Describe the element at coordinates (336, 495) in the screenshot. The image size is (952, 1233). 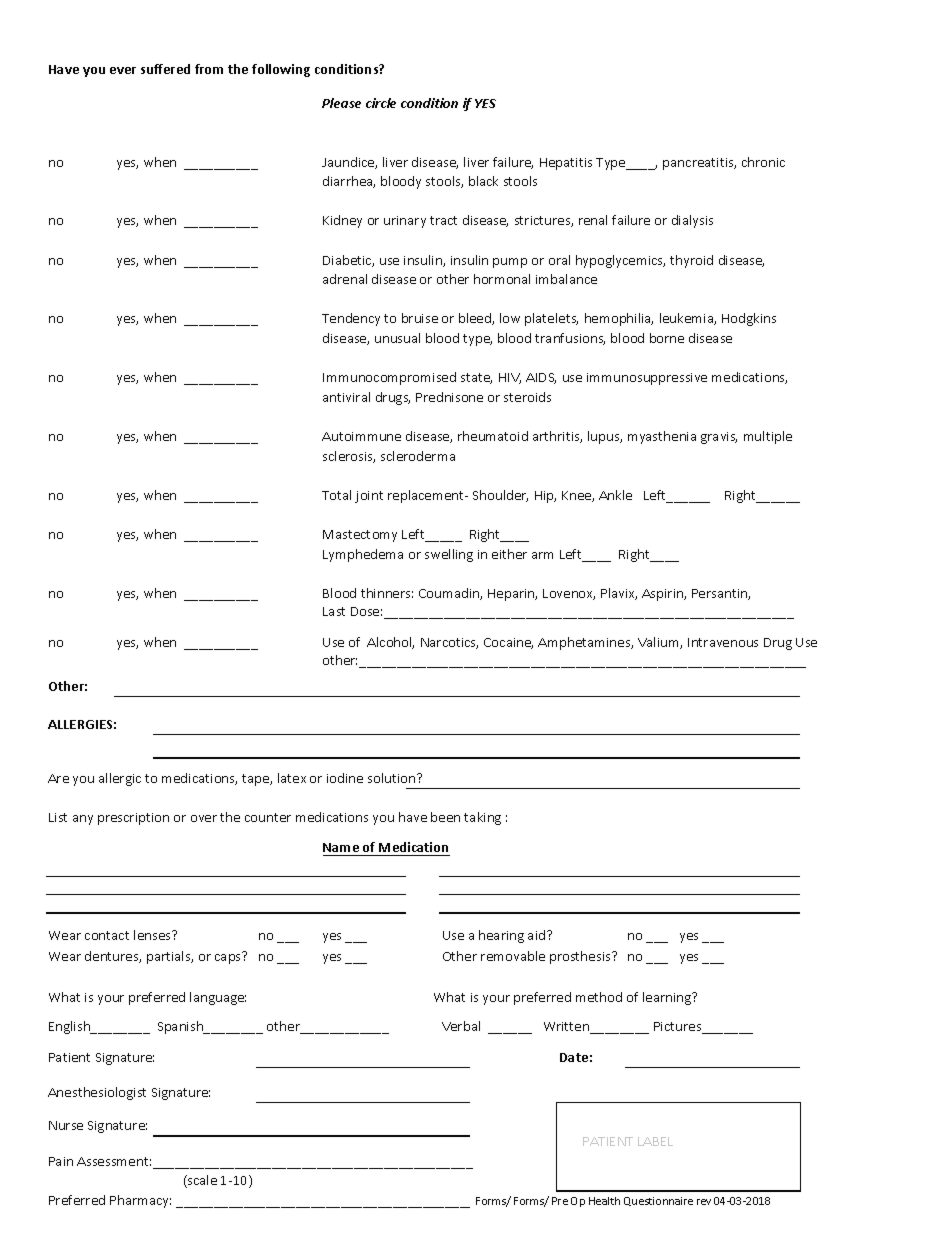
I see `Total` at that location.
